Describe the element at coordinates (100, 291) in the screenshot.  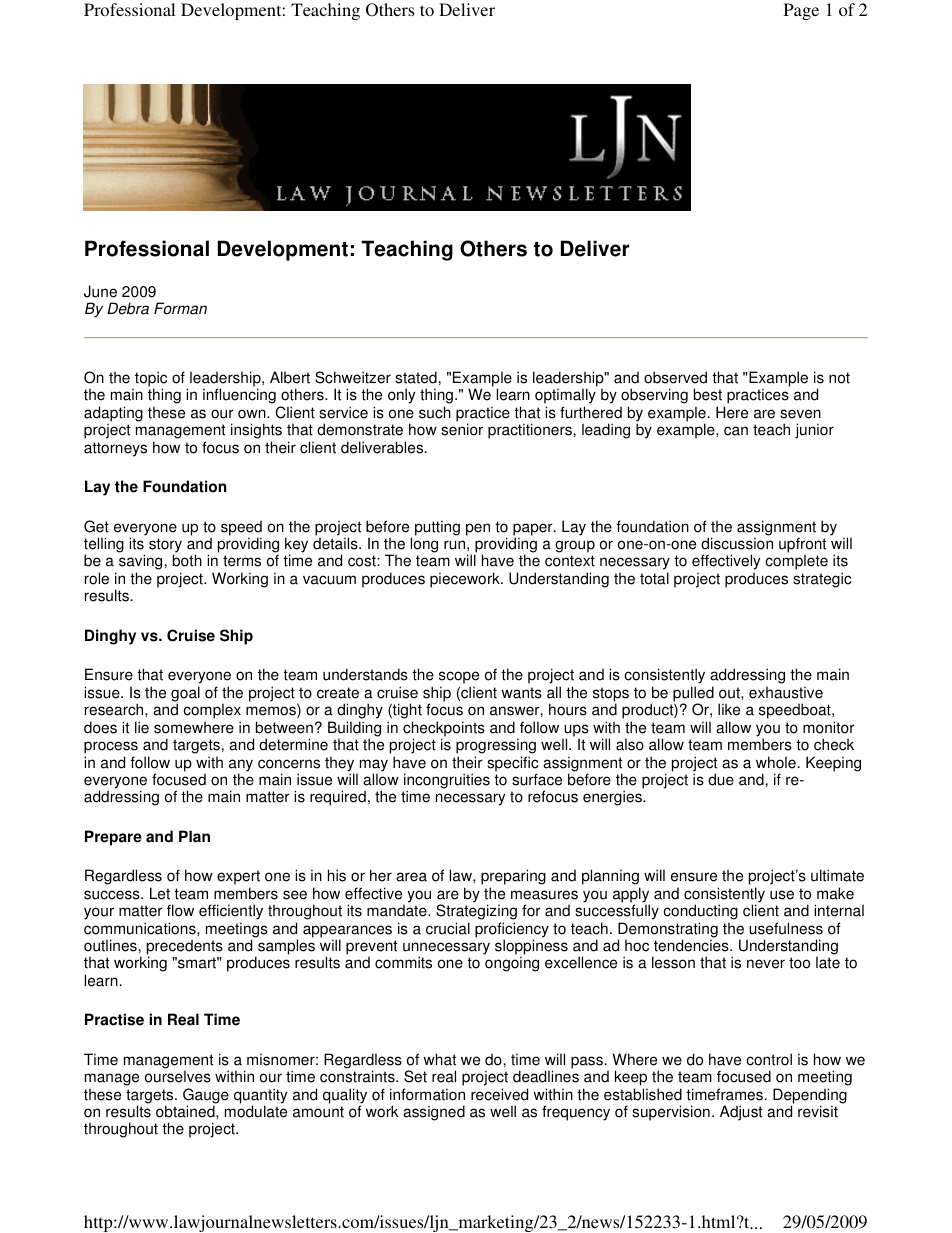
I see `June` at that location.
